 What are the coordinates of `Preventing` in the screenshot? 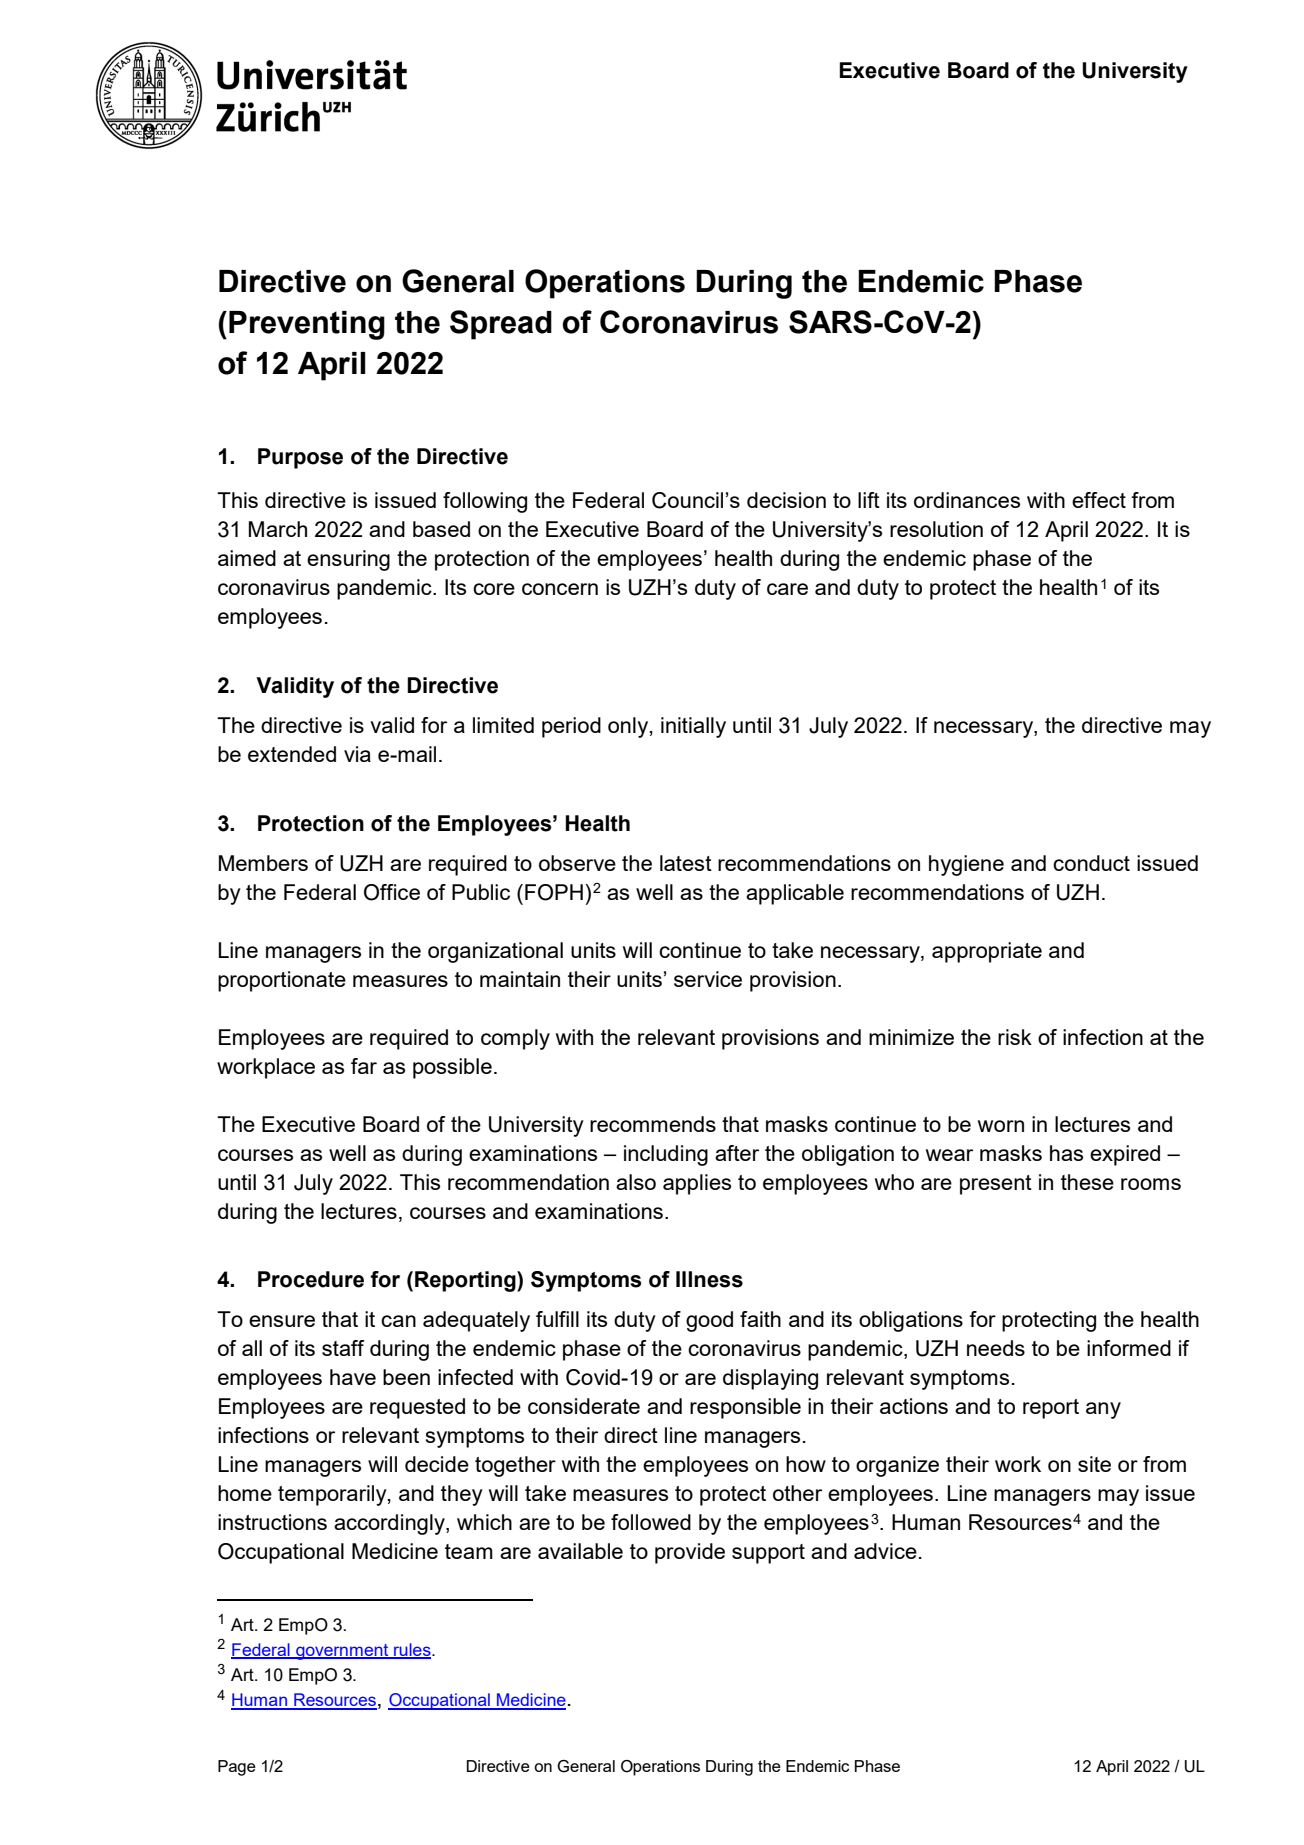 It's located at (307, 325).
